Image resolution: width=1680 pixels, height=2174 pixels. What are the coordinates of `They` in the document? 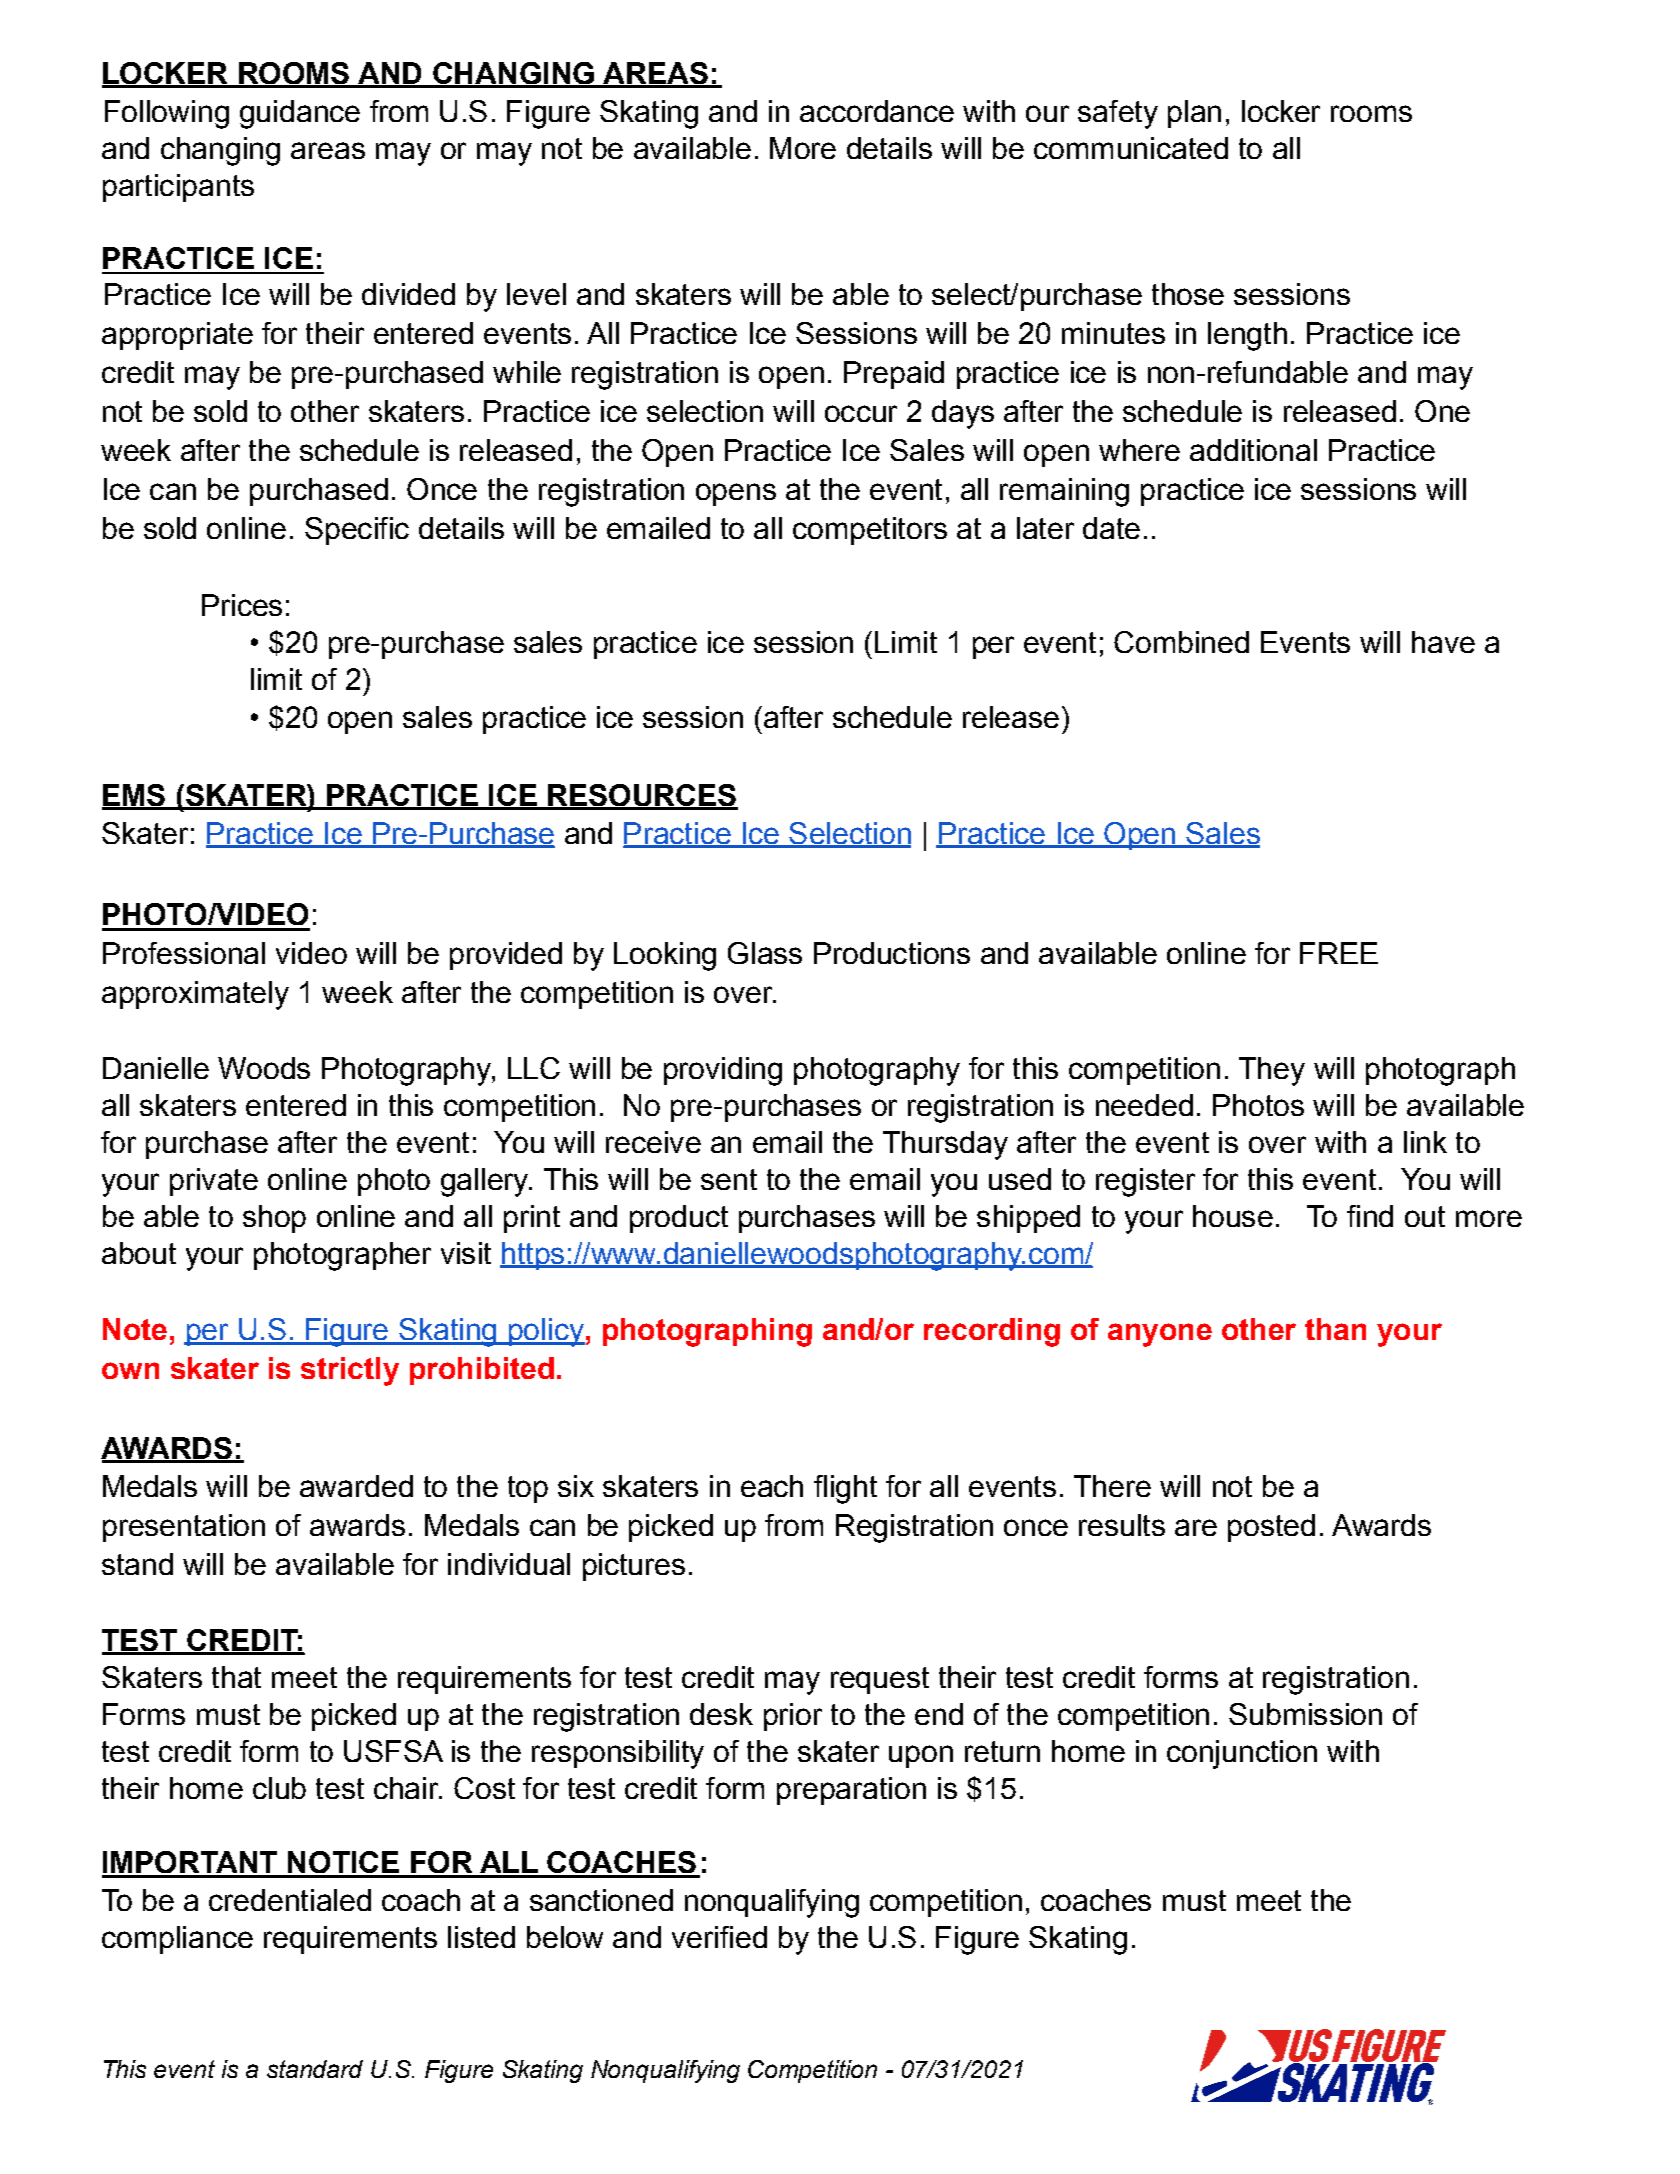 It's located at (1272, 1071).
